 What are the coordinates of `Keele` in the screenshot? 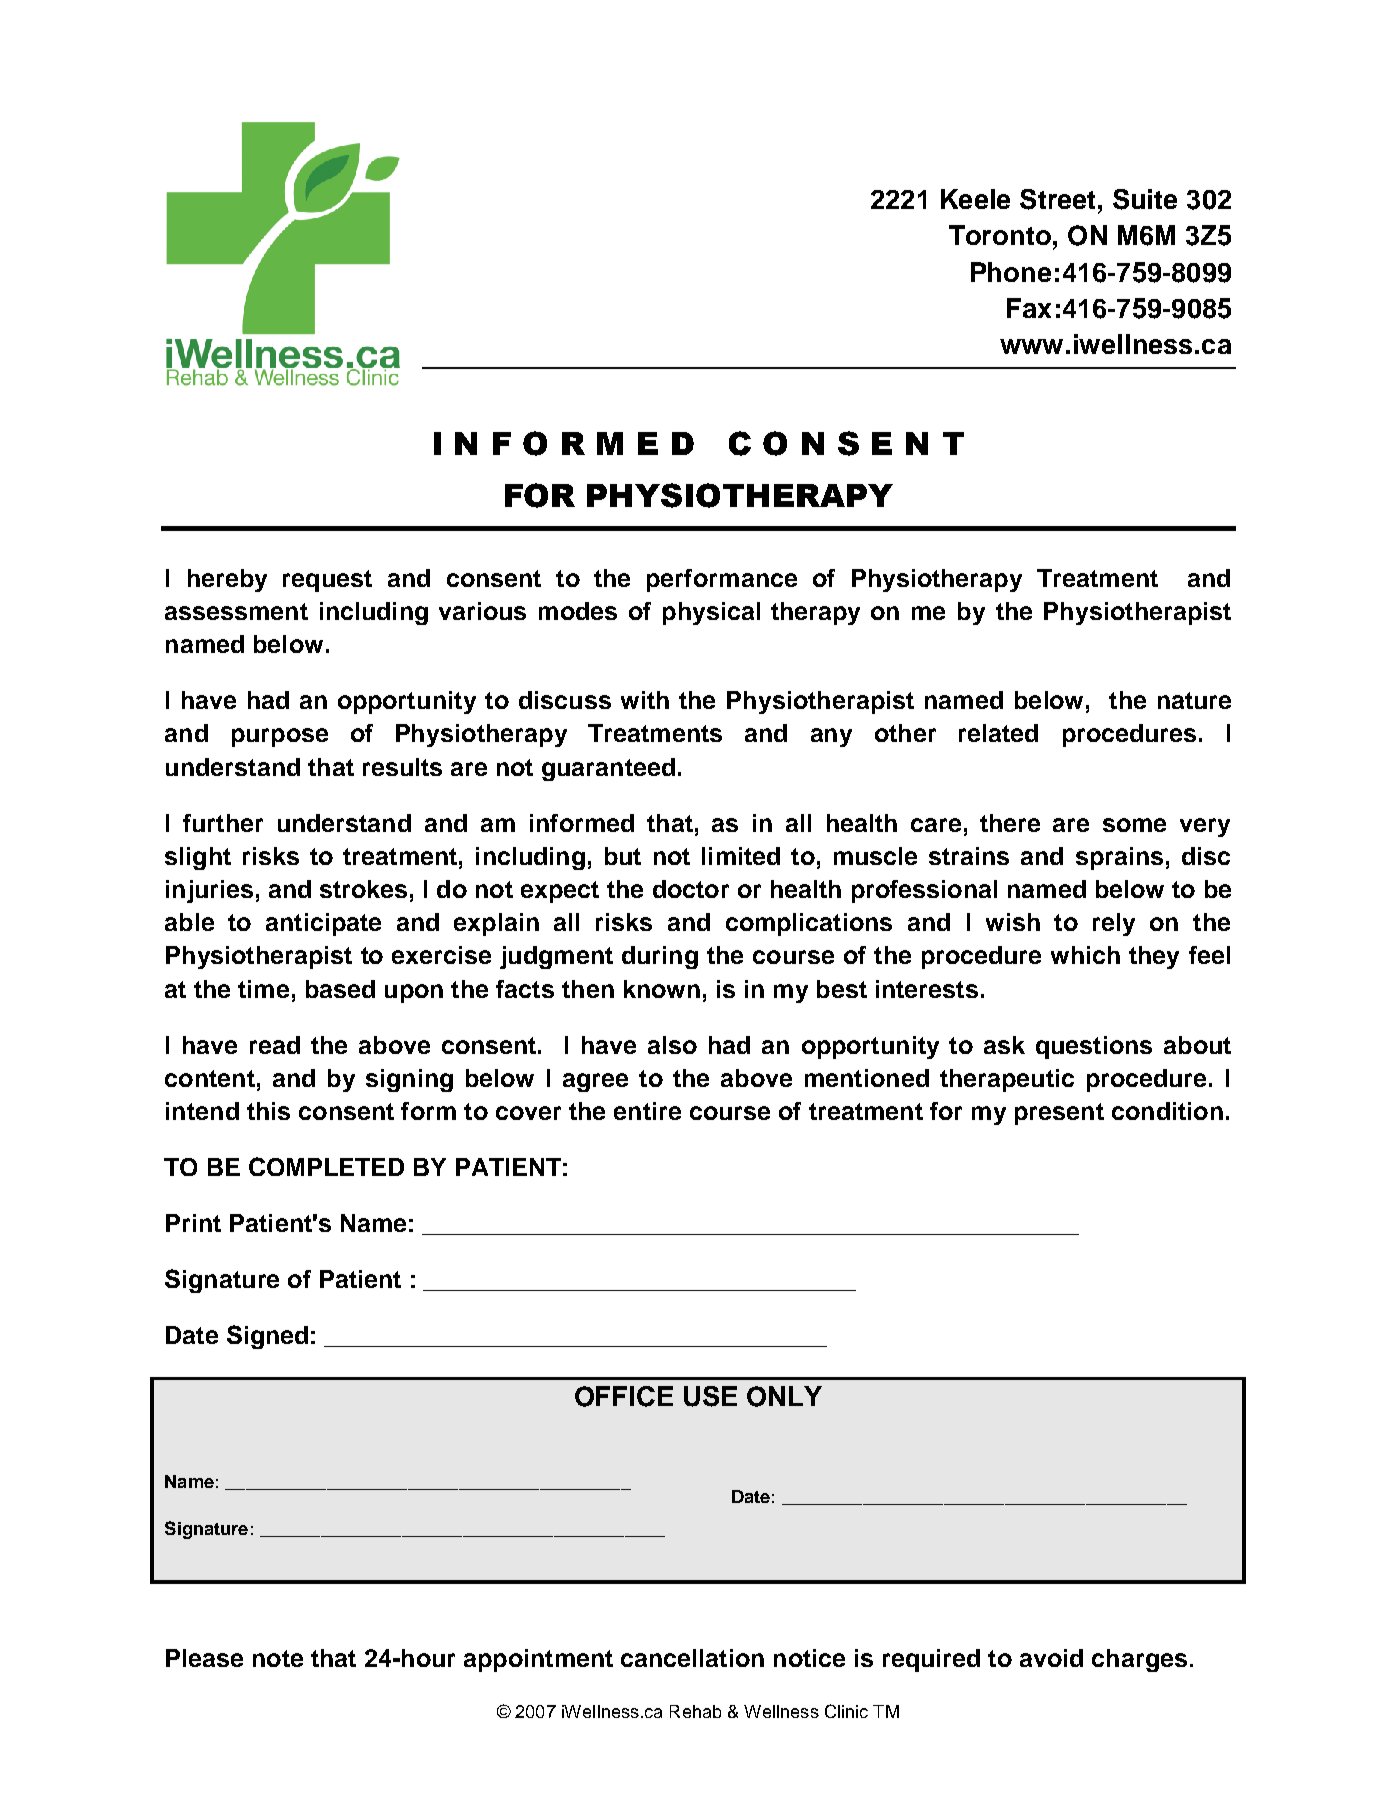 It's located at (975, 199).
